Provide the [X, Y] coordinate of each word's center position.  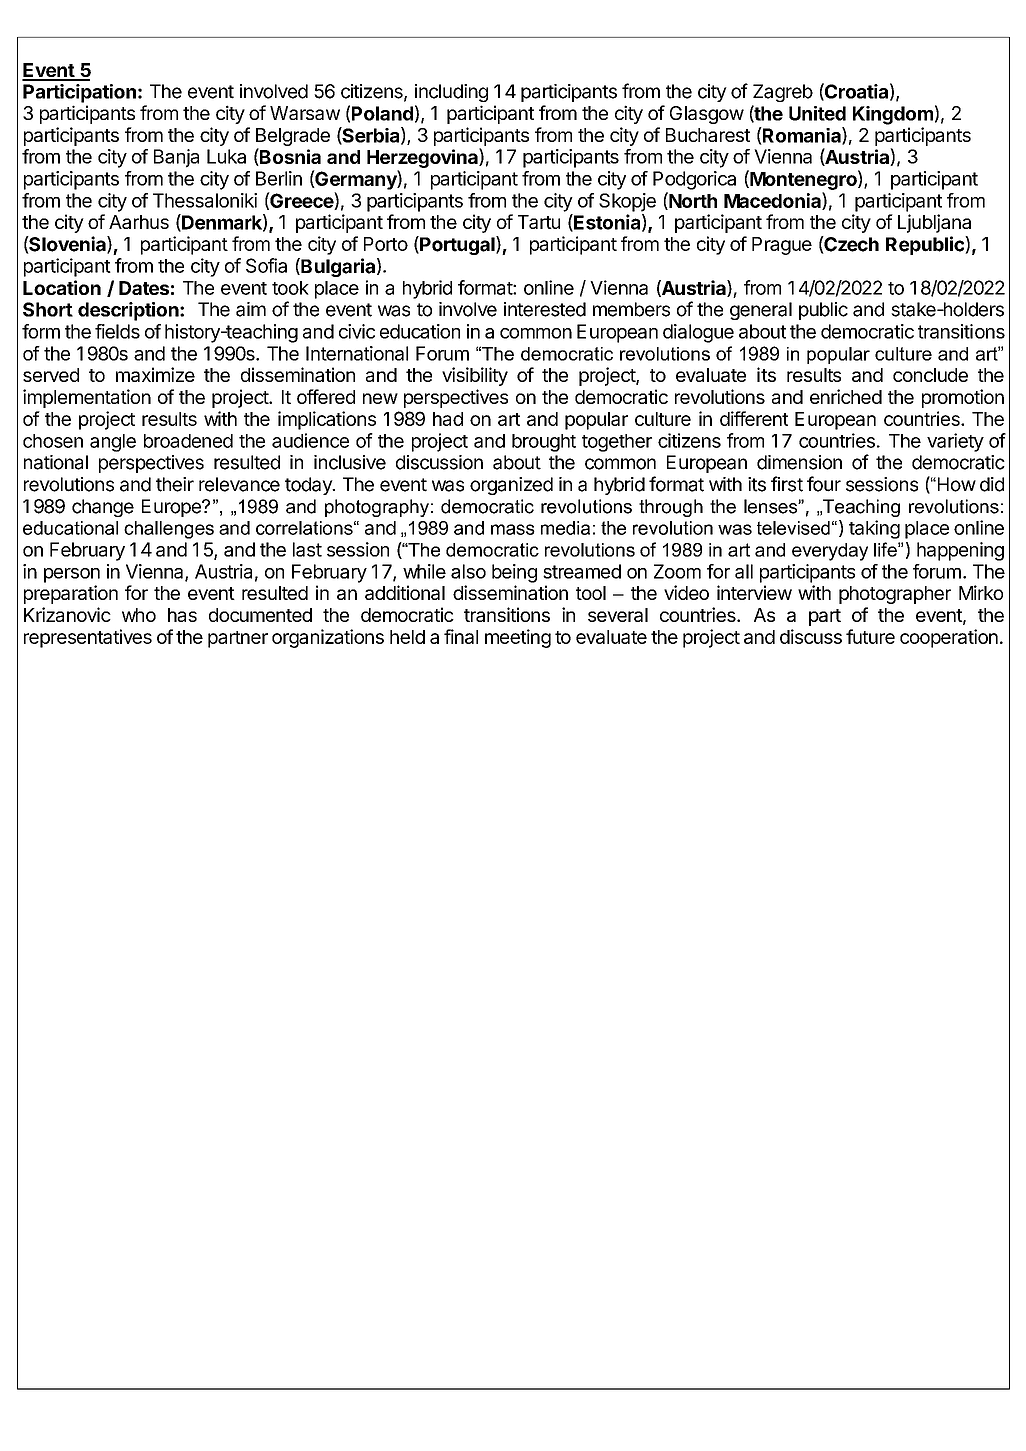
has [182, 615]
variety [955, 442]
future [870, 636]
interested [545, 309]
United [817, 113]
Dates [144, 288]
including [451, 93]
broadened [188, 441]
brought [544, 443]
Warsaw [305, 113]
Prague [782, 246]
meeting [518, 638]
